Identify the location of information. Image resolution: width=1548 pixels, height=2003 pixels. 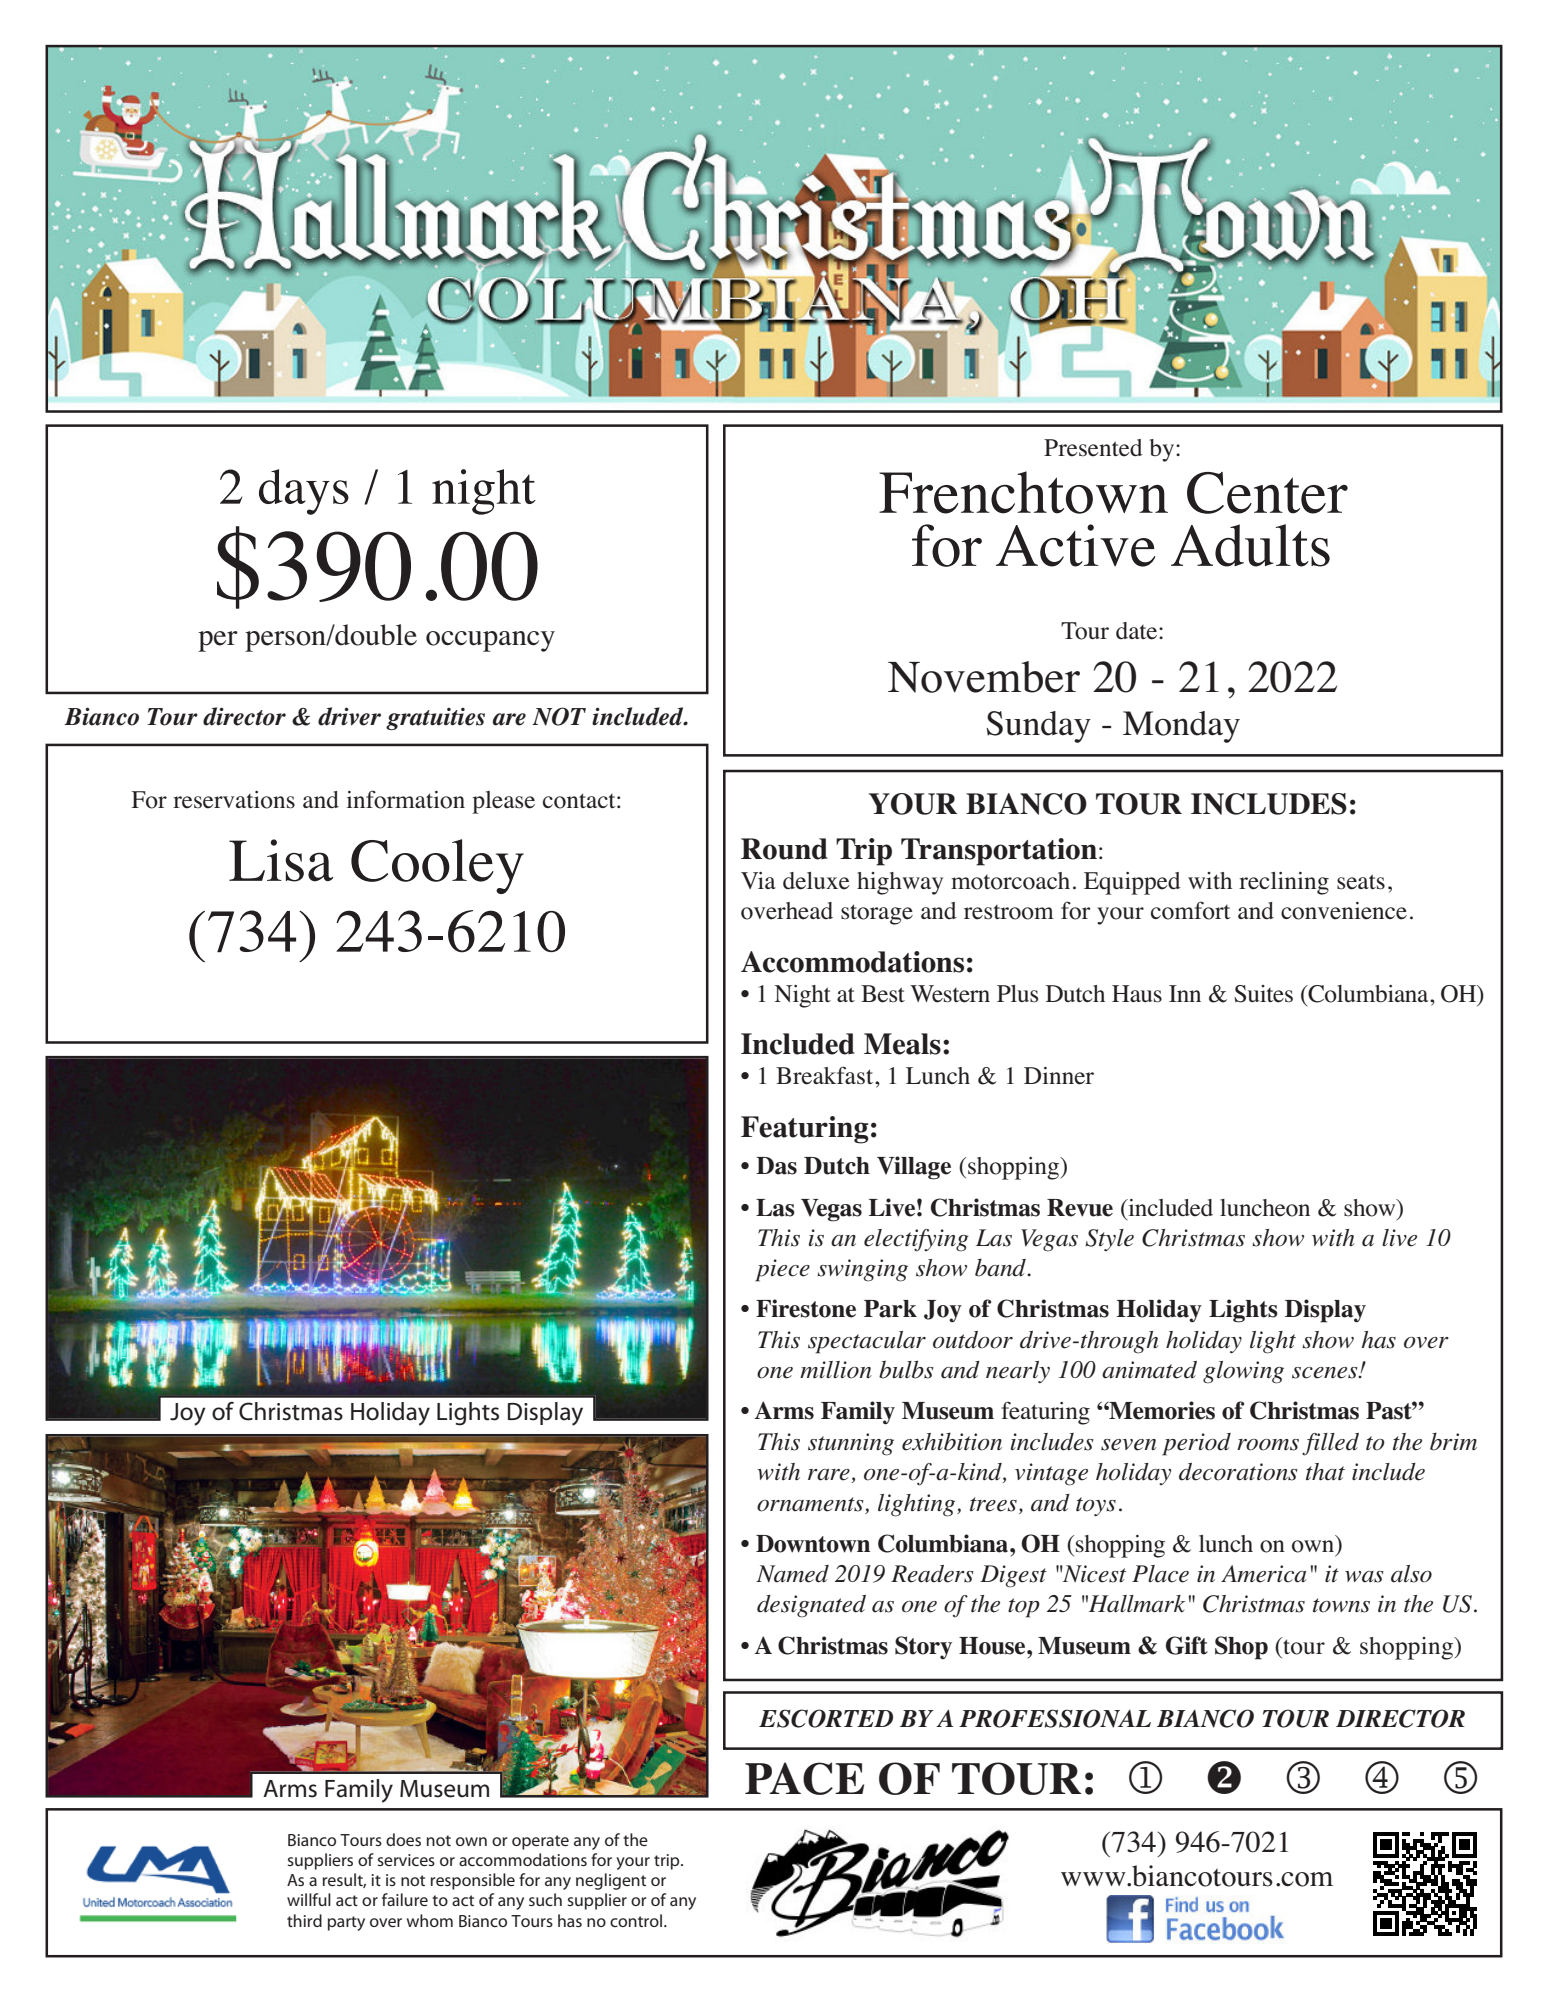
(405, 799).
